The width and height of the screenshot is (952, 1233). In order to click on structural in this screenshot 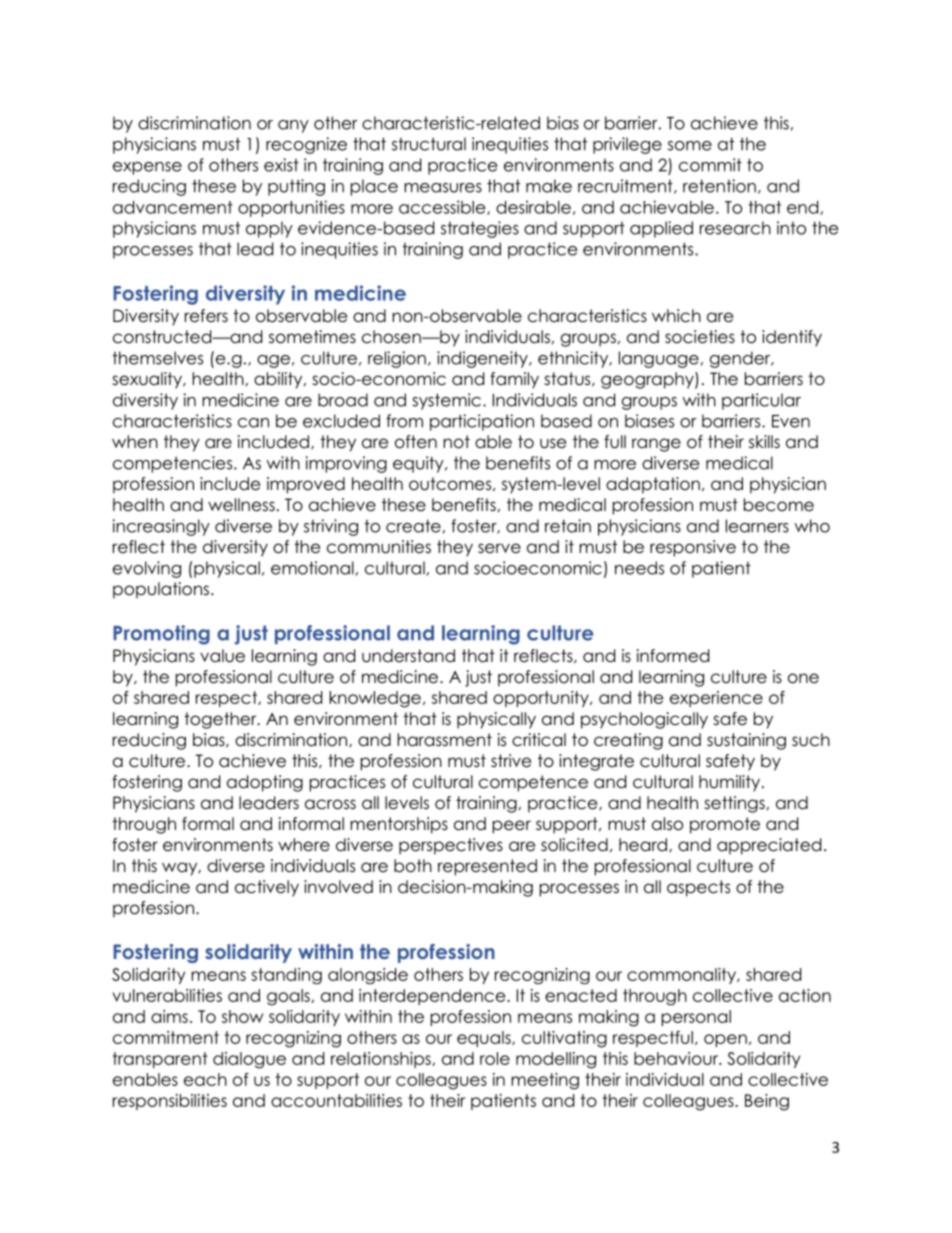, I will do `click(429, 144)`.
